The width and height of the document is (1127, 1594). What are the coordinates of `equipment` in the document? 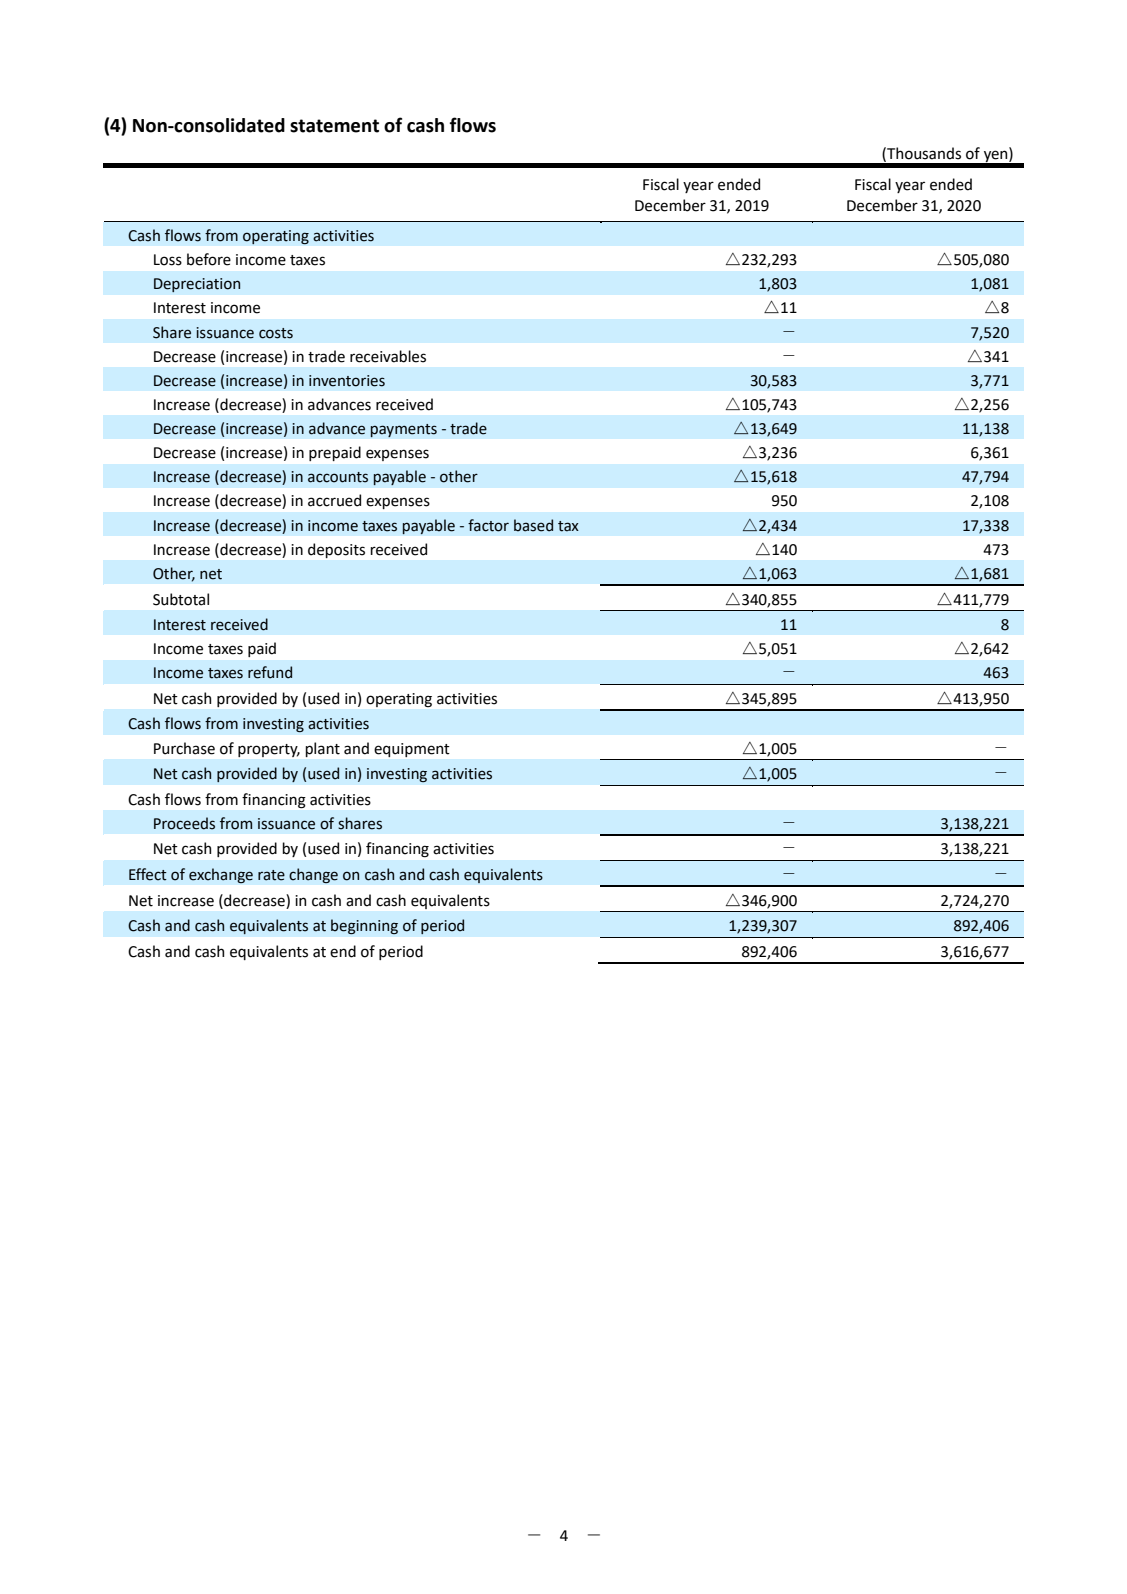 It's located at (412, 750).
